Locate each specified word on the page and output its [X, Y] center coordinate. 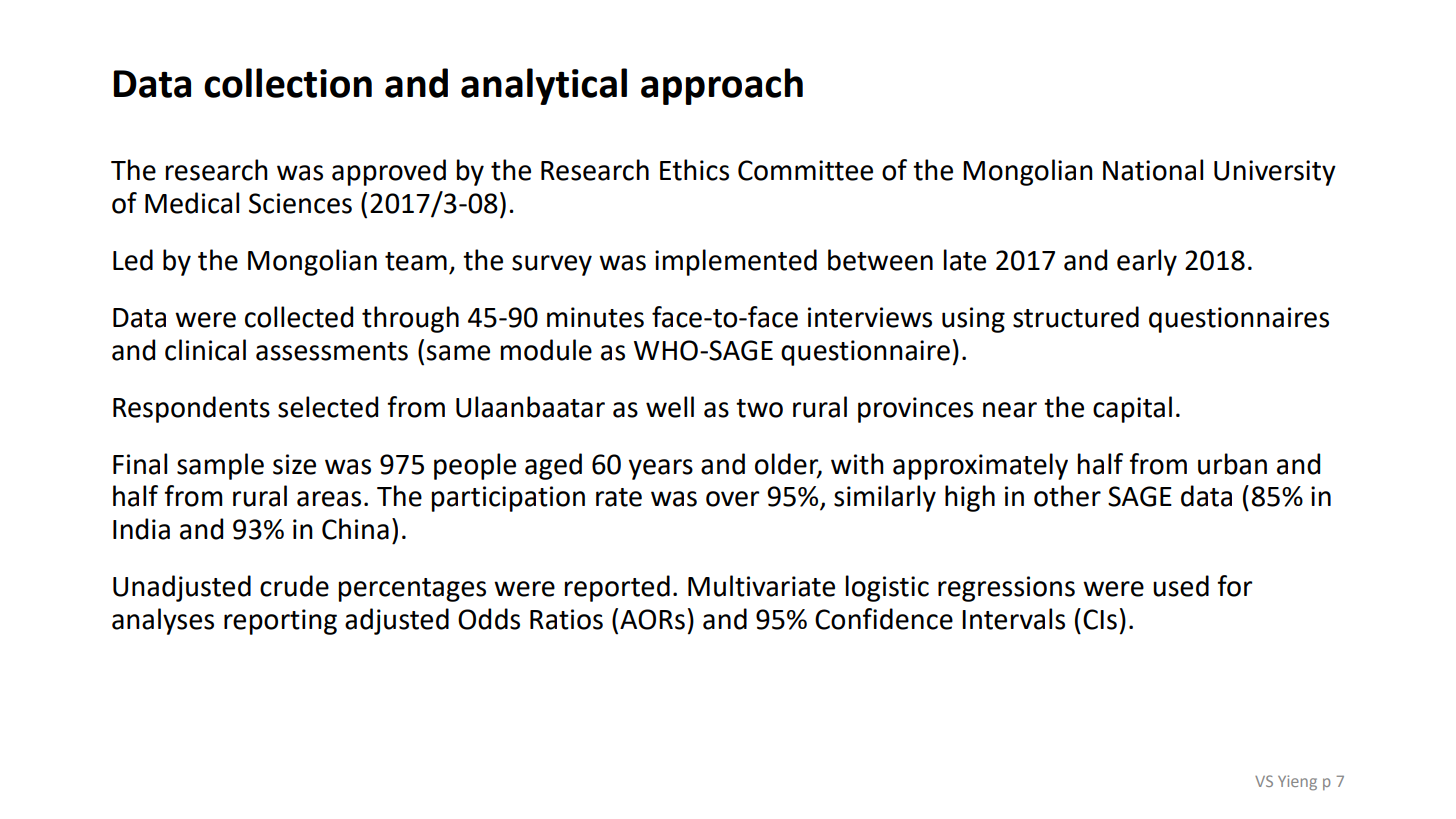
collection [288, 83]
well [670, 407]
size [294, 464]
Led [133, 260]
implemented [736, 262]
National [1153, 170]
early [1147, 262]
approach [722, 86]
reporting [280, 622]
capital [1132, 409]
